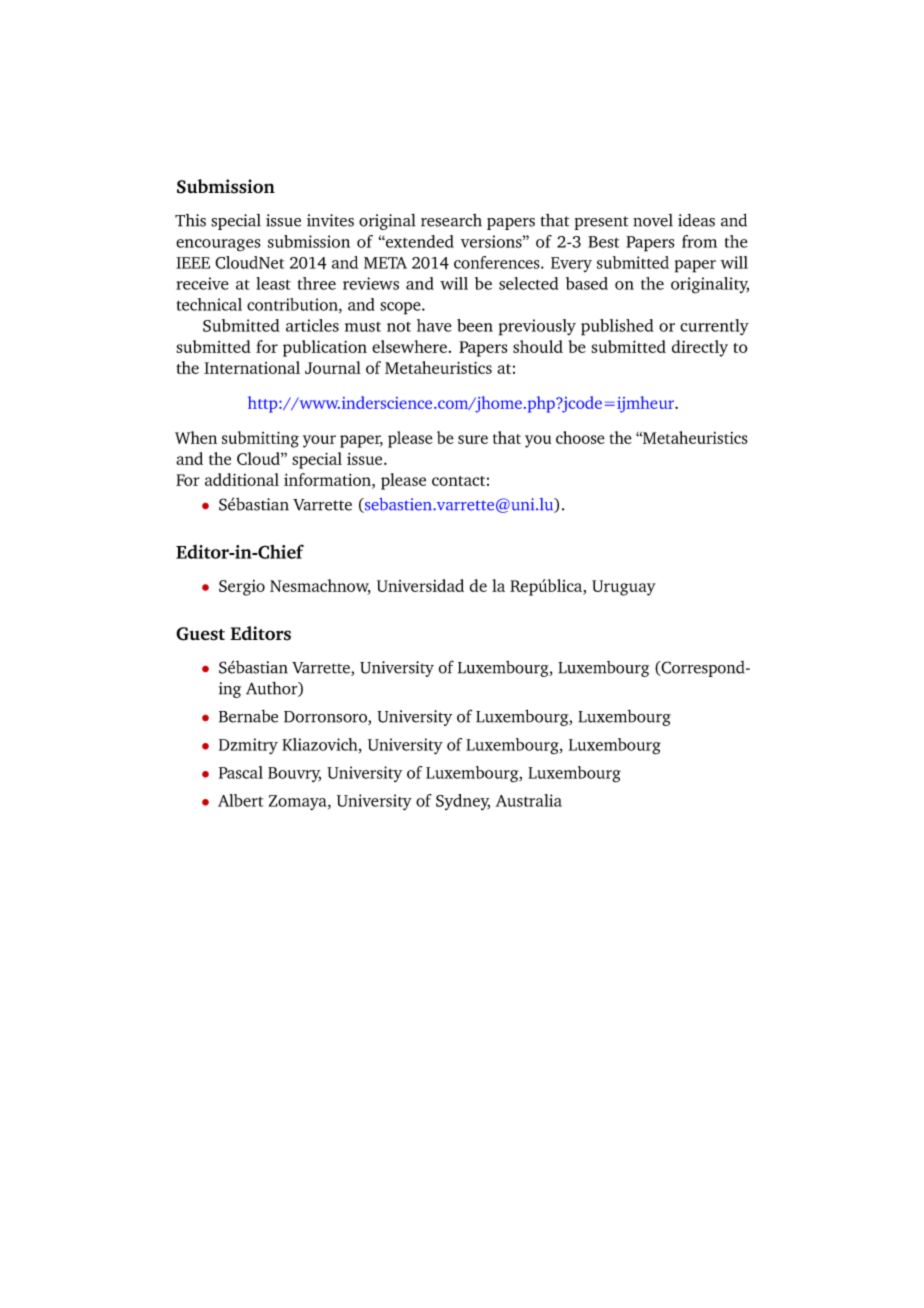  I want to click on encourages, so click(218, 245).
